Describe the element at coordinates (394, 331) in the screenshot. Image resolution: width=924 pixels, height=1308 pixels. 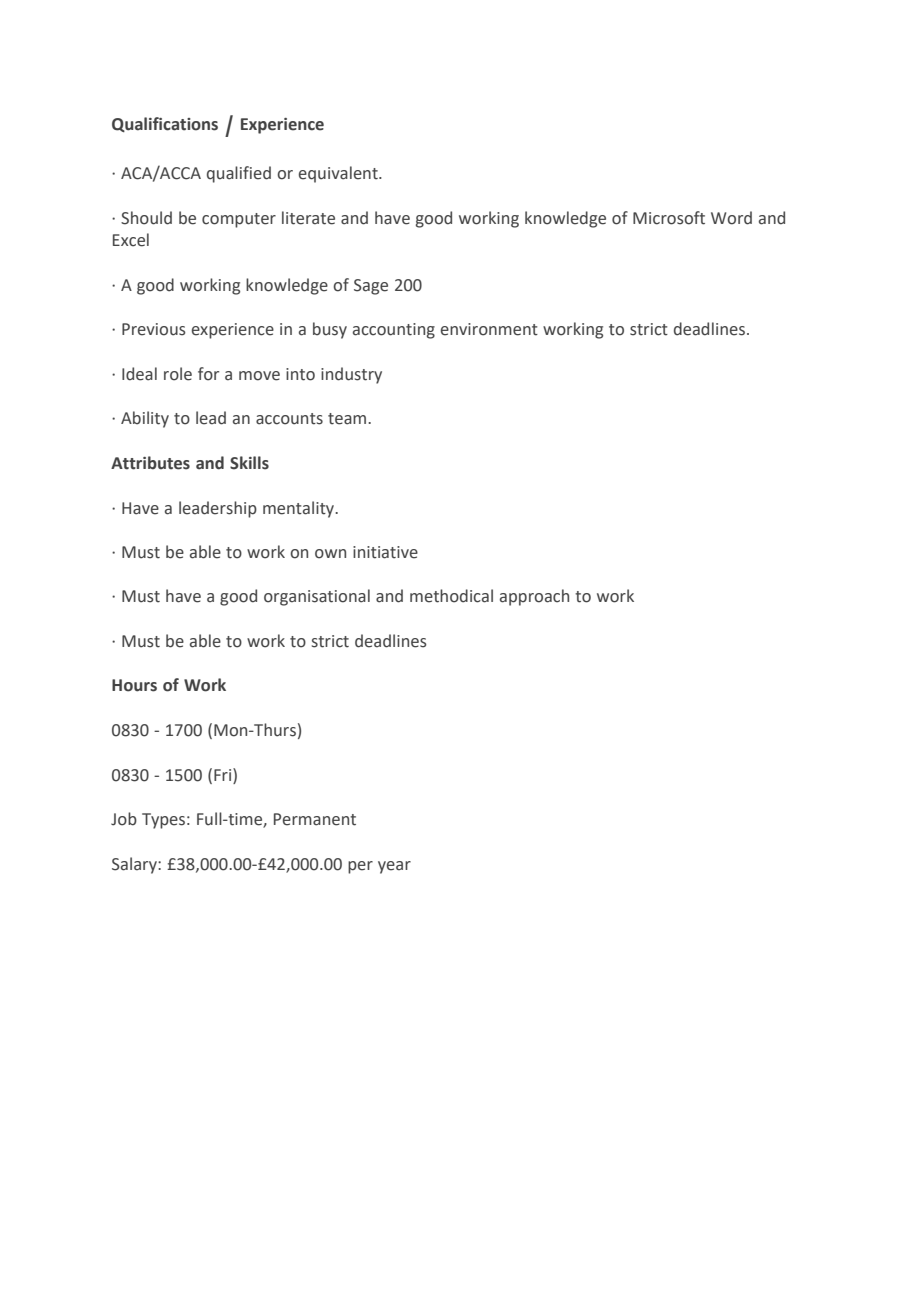
I see `accounting` at that location.
